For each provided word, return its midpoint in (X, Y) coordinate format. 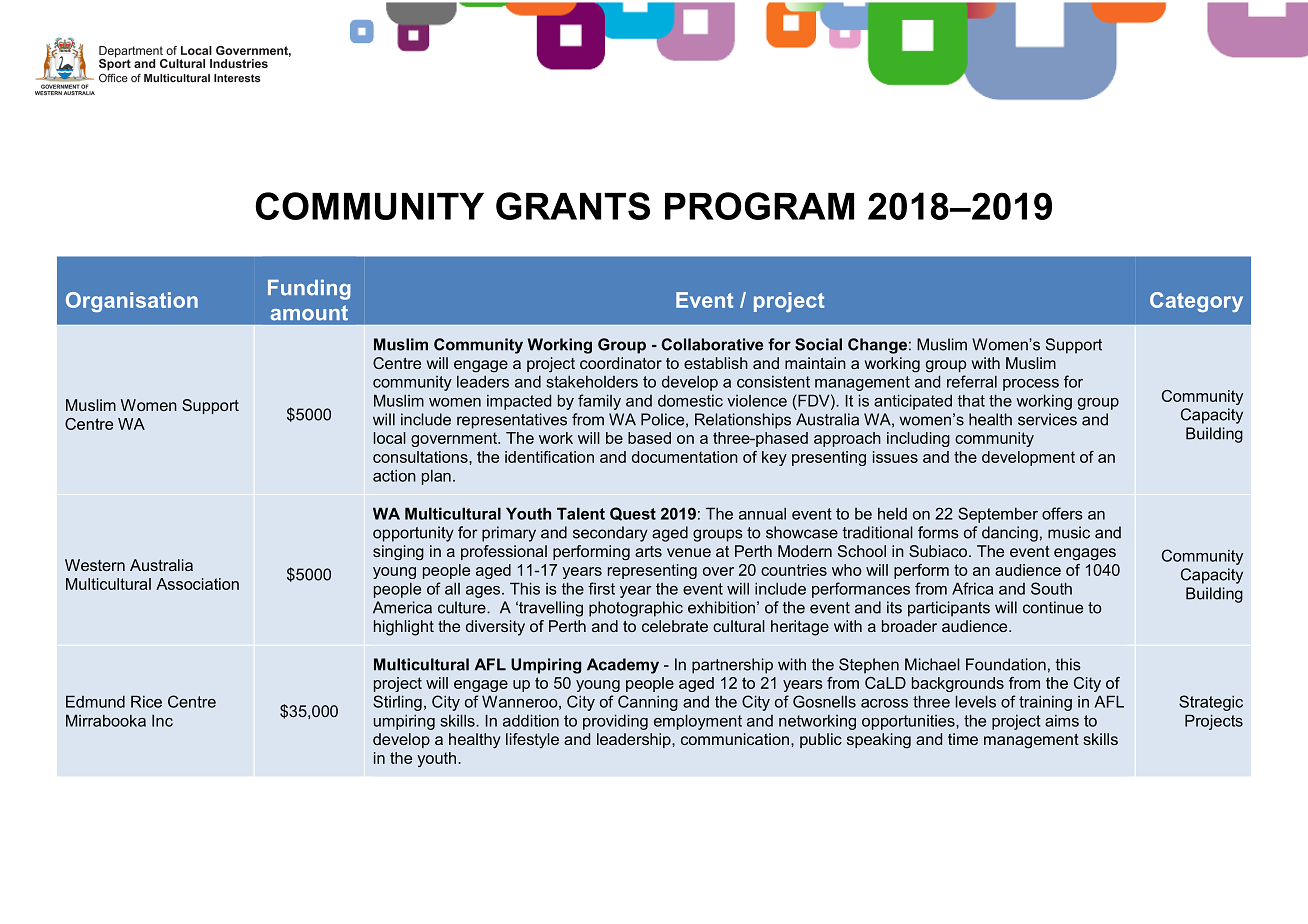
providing (615, 722)
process (1031, 385)
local (390, 438)
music (1069, 532)
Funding (309, 290)
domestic (690, 400)
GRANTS (573, 206)
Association (197, 584)
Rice (146, 701)
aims (1062, 721)
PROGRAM (759, 206)
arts (648, 551)
